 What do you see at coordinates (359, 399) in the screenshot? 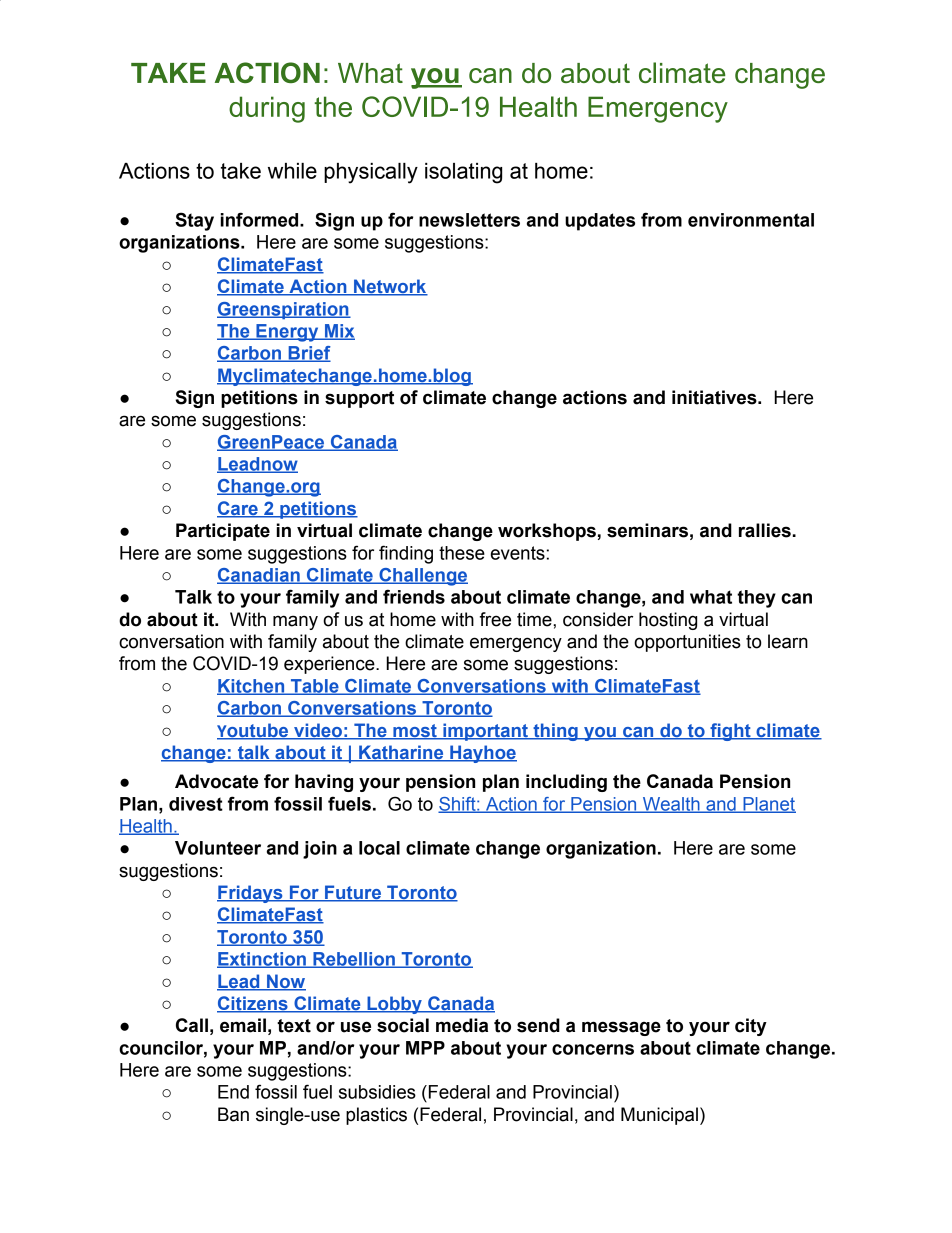
I see `support` at bounding box center [359, 399].
